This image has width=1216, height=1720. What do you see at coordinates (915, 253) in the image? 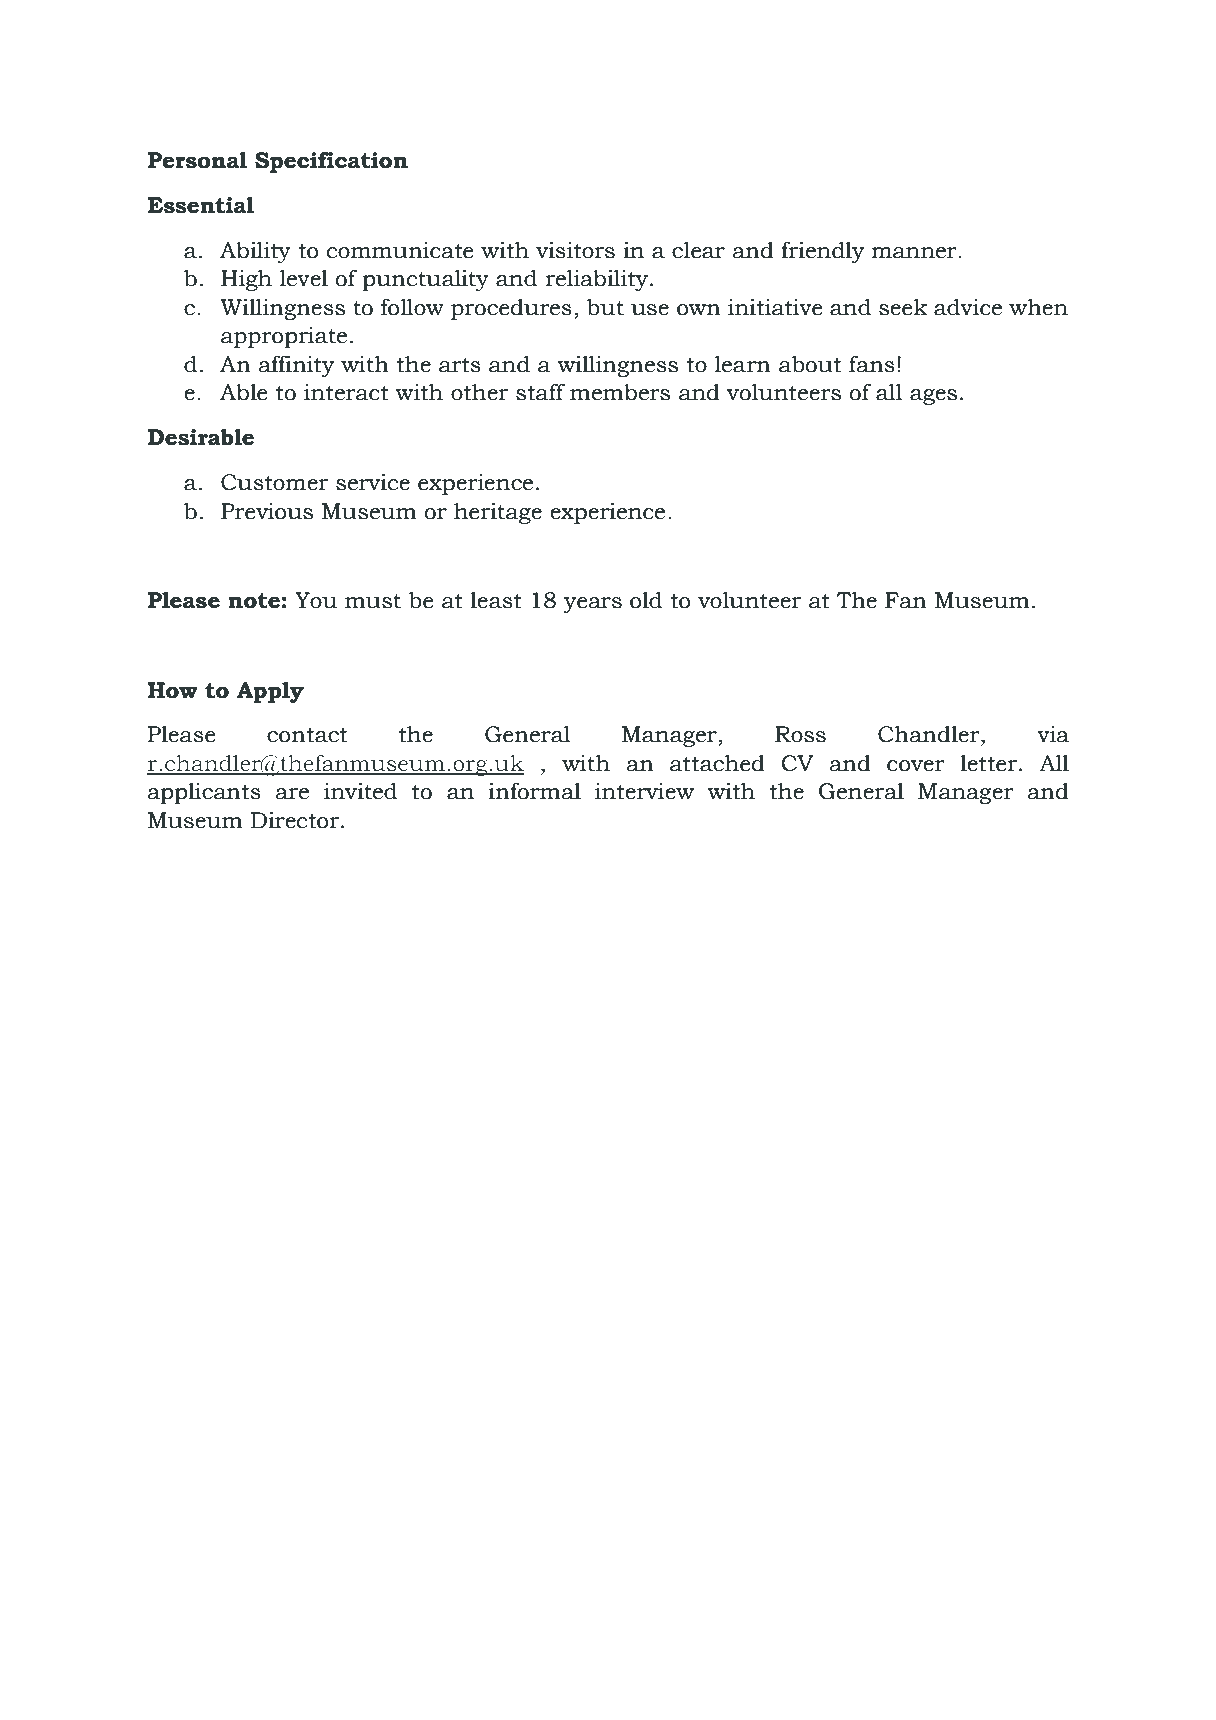
I see `manner` at bounding box center [915, 253].
